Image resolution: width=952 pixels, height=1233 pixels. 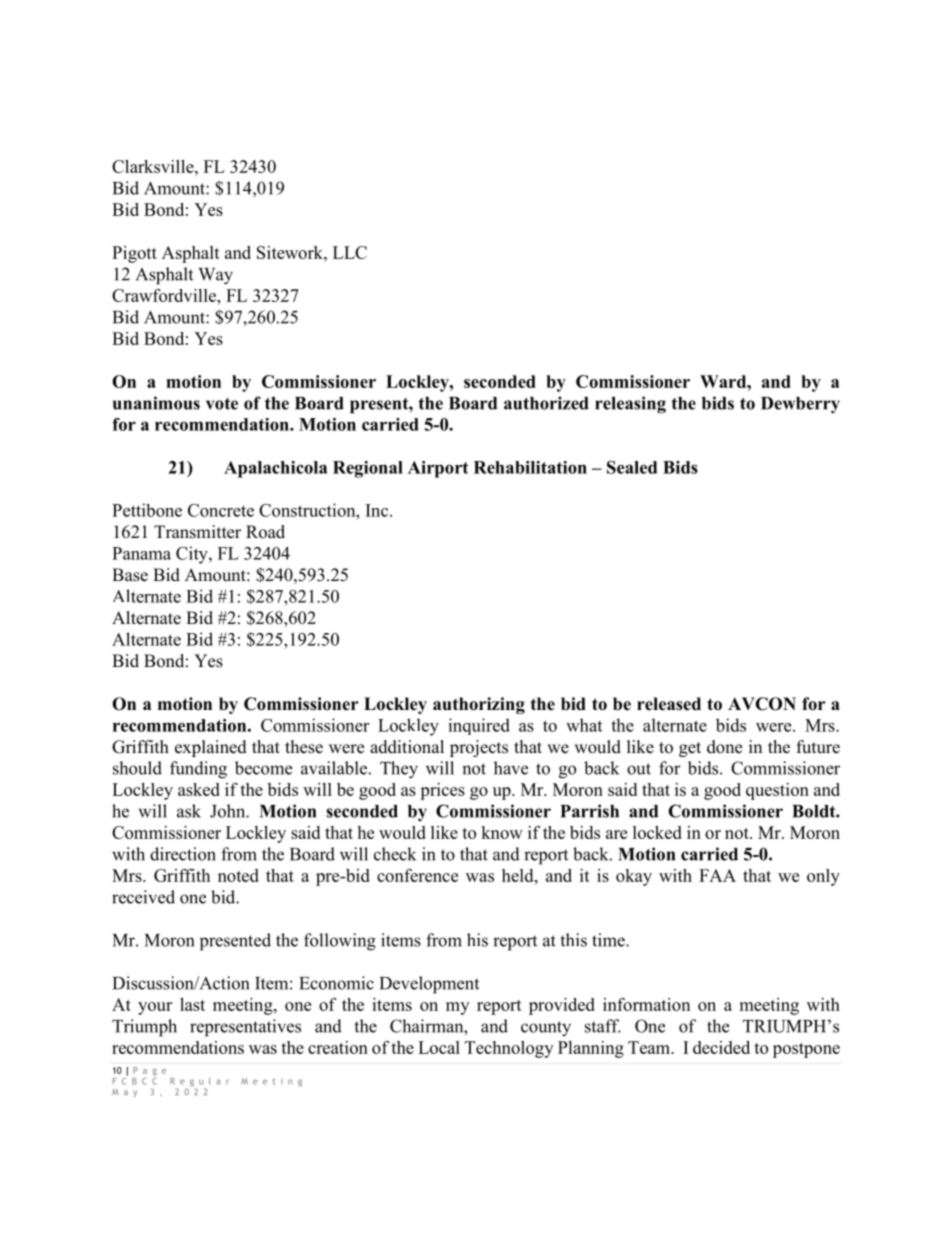 I want to click on Transmitter, so click(x=197, y=532).
